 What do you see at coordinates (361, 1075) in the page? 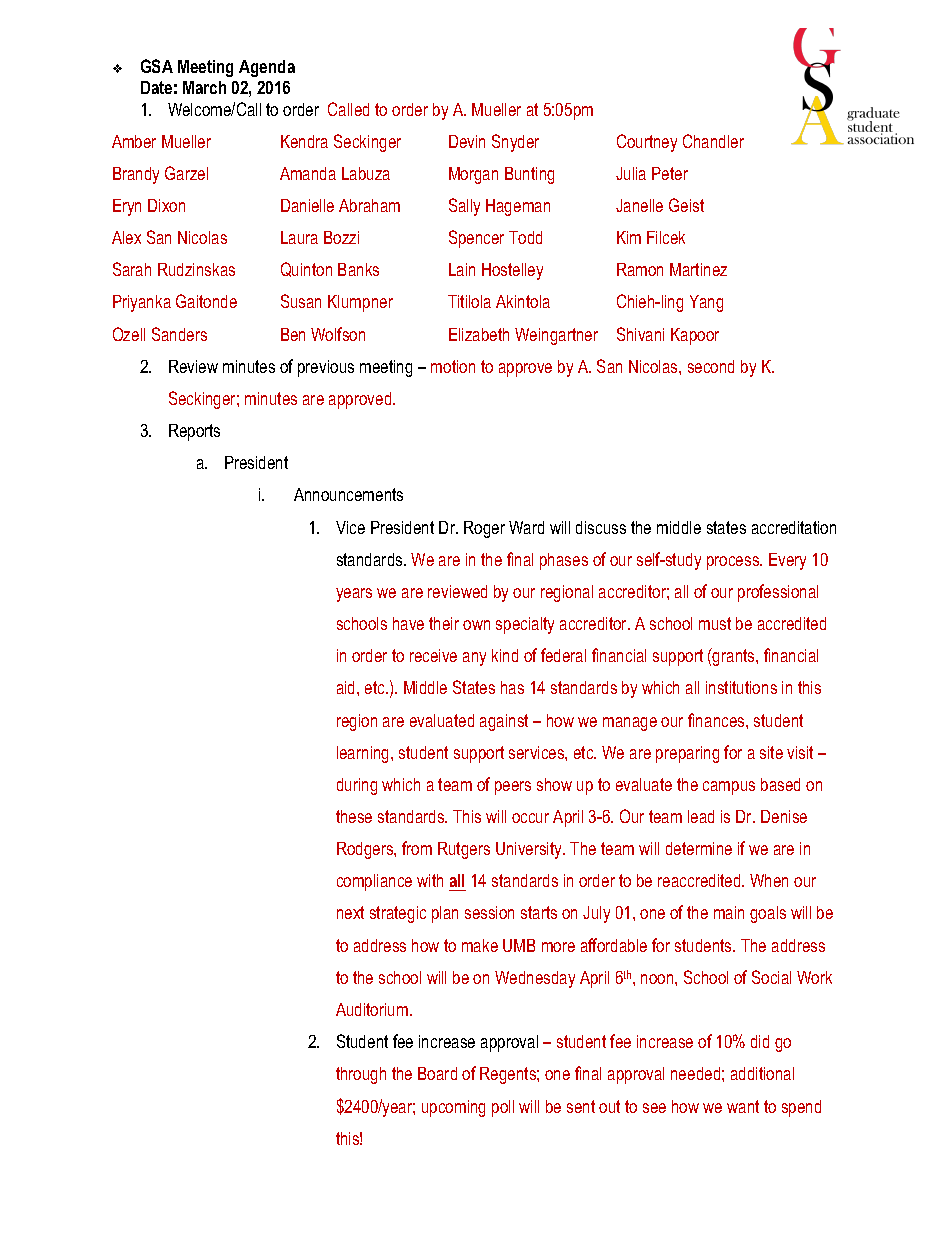
I see `through` at bounding box center [361, 1075].
